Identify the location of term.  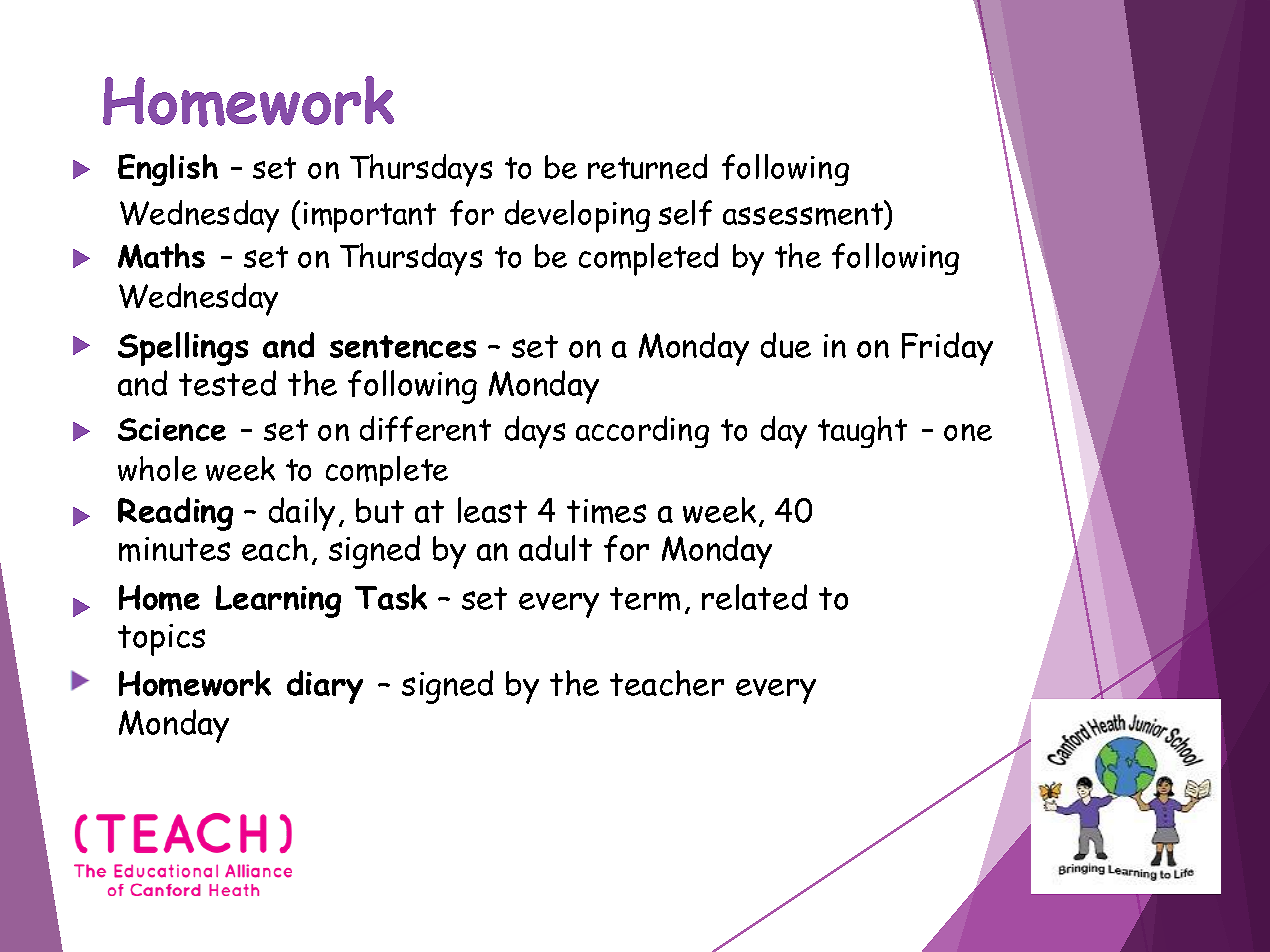
(645, 599).
